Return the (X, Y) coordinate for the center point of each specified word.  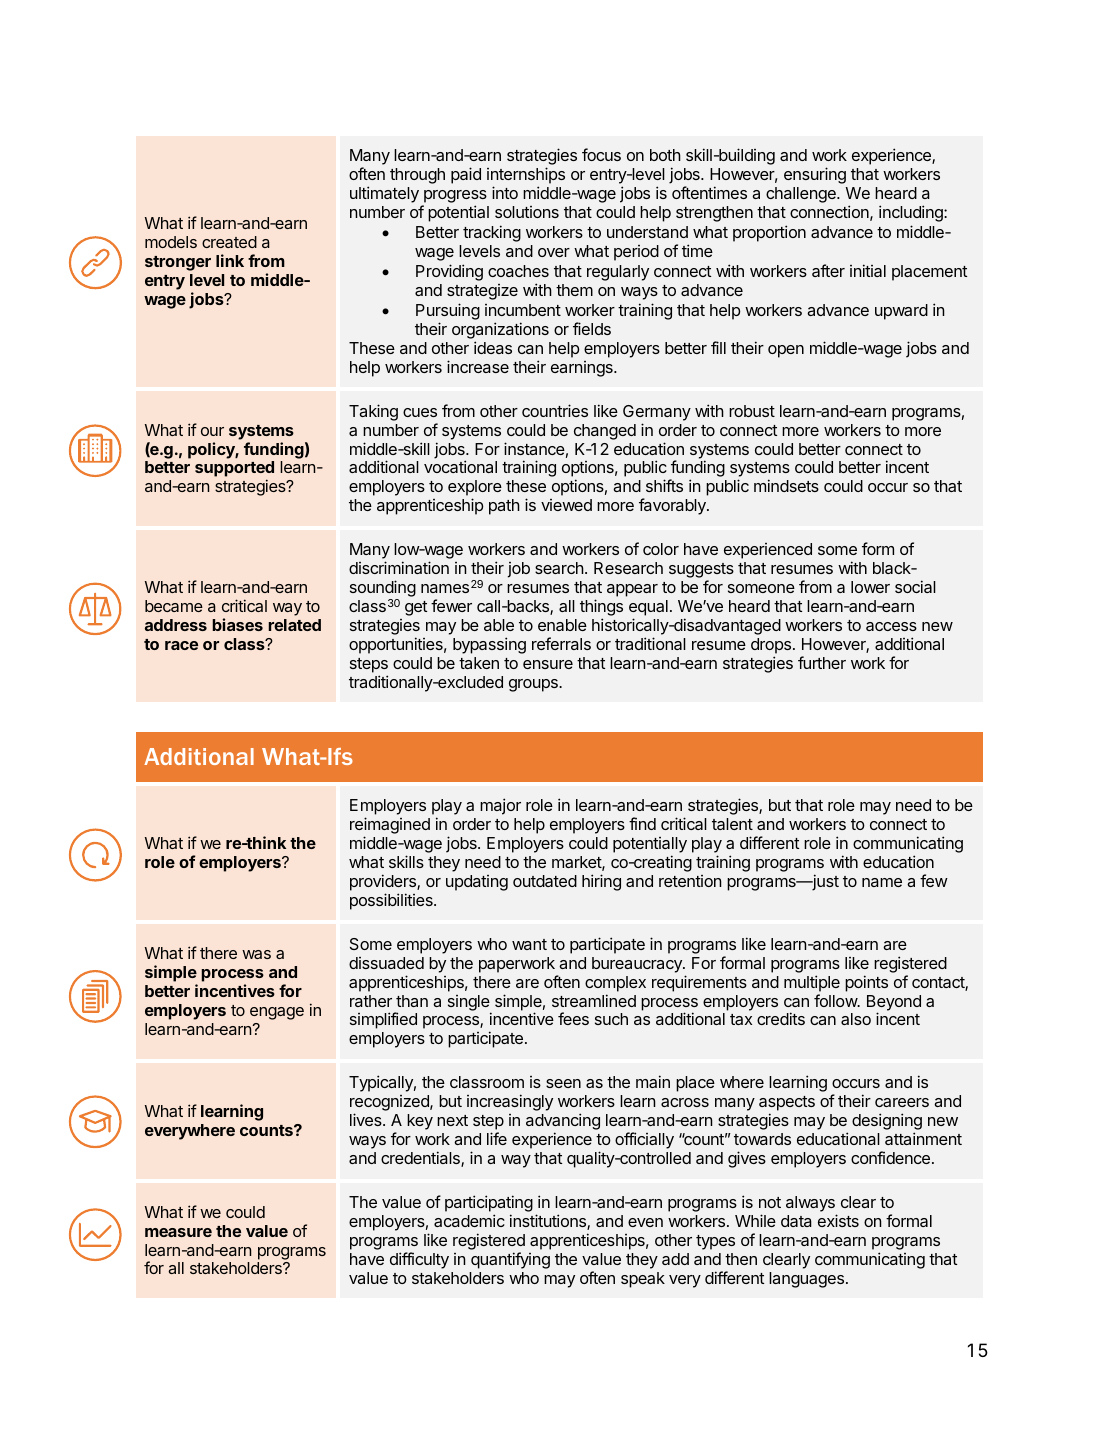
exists (838, 1220)
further (822, 662)
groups (534, 685)
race (181, 645)
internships (526, 175)
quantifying (510, 1260)
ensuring (815, 175)
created (229, 242)
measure (178, 1232)
